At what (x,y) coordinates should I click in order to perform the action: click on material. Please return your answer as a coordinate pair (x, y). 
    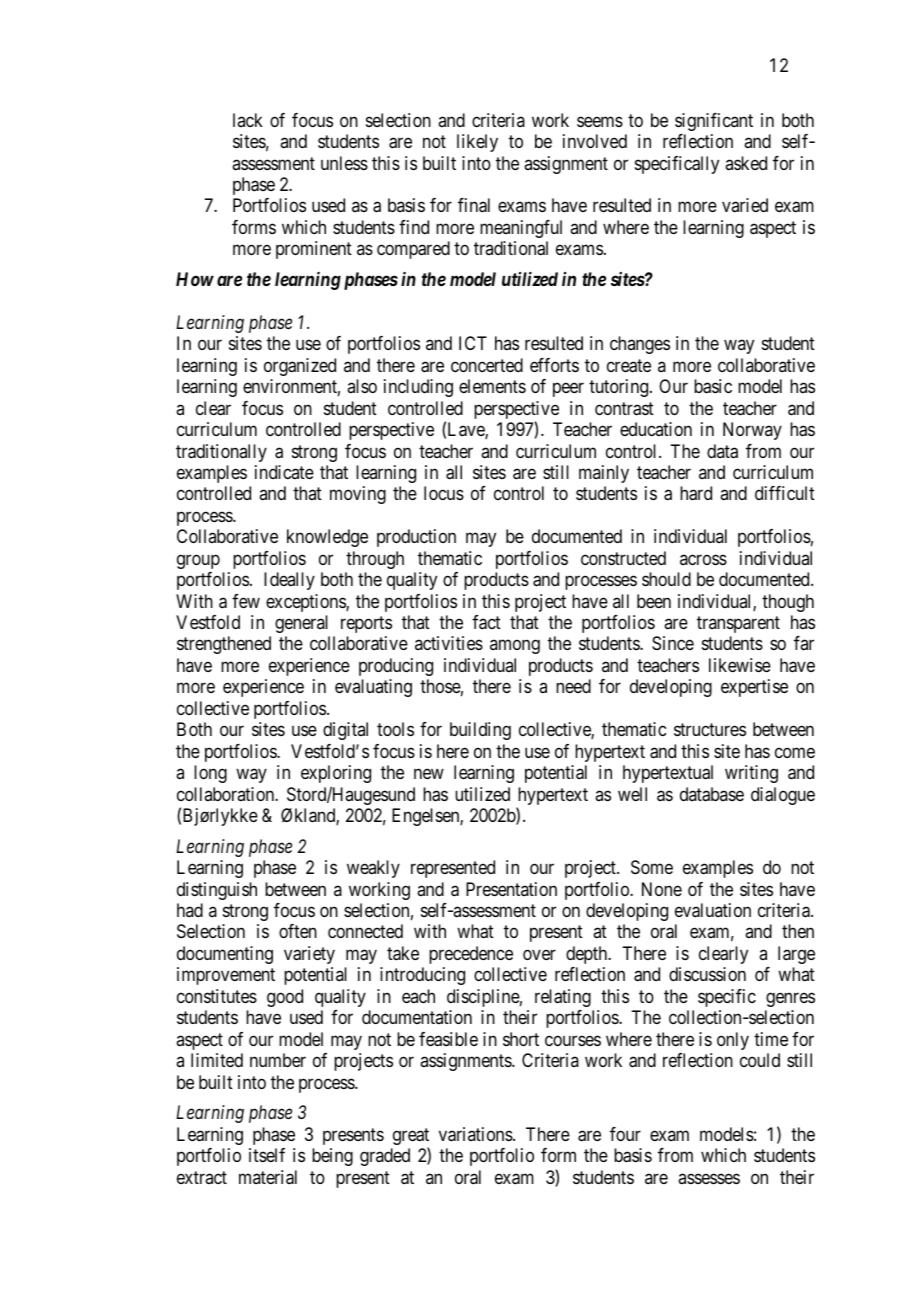
    Looking at the image, I should click on (268, 1177).
